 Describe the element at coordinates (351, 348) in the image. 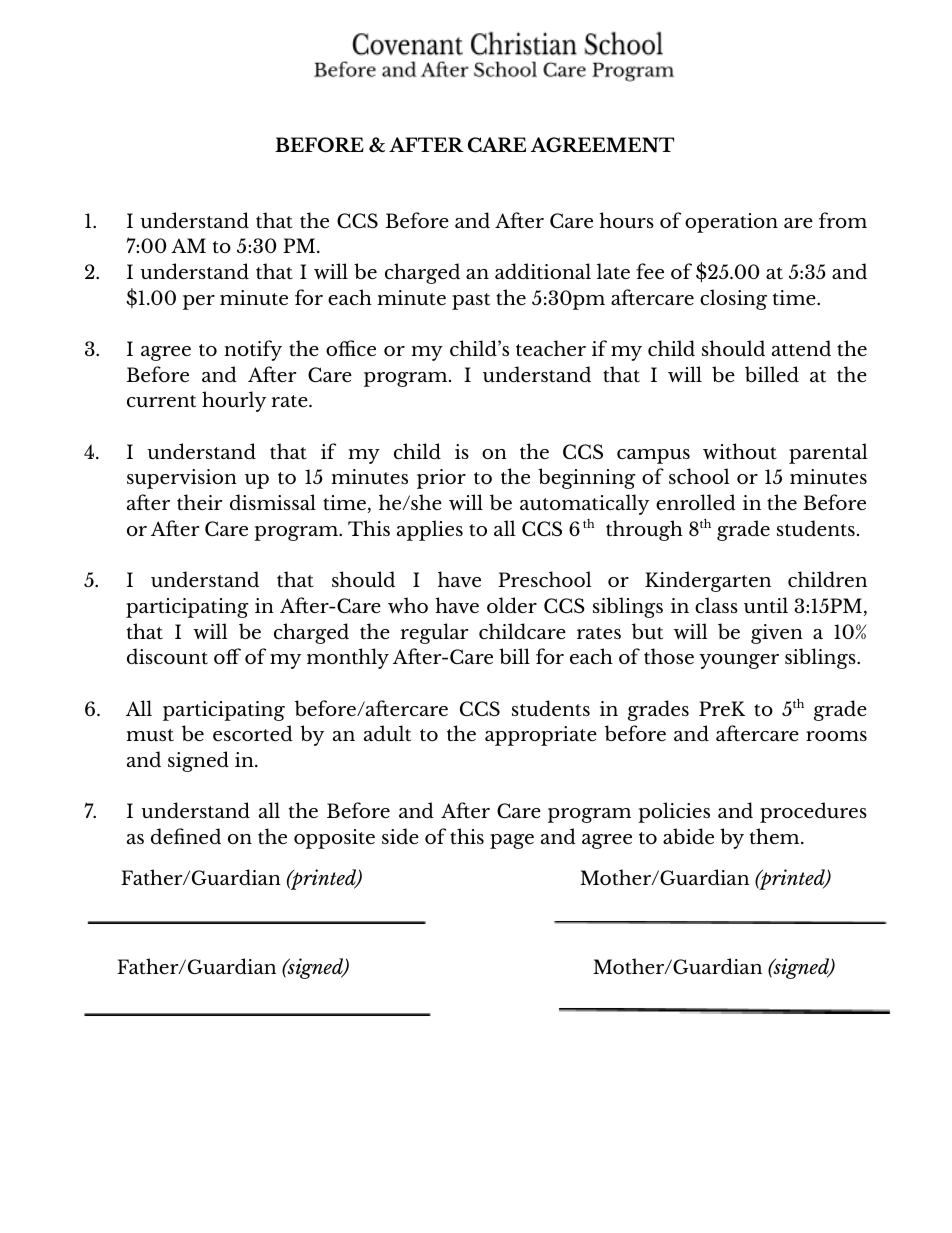

I see `office` at that location.
